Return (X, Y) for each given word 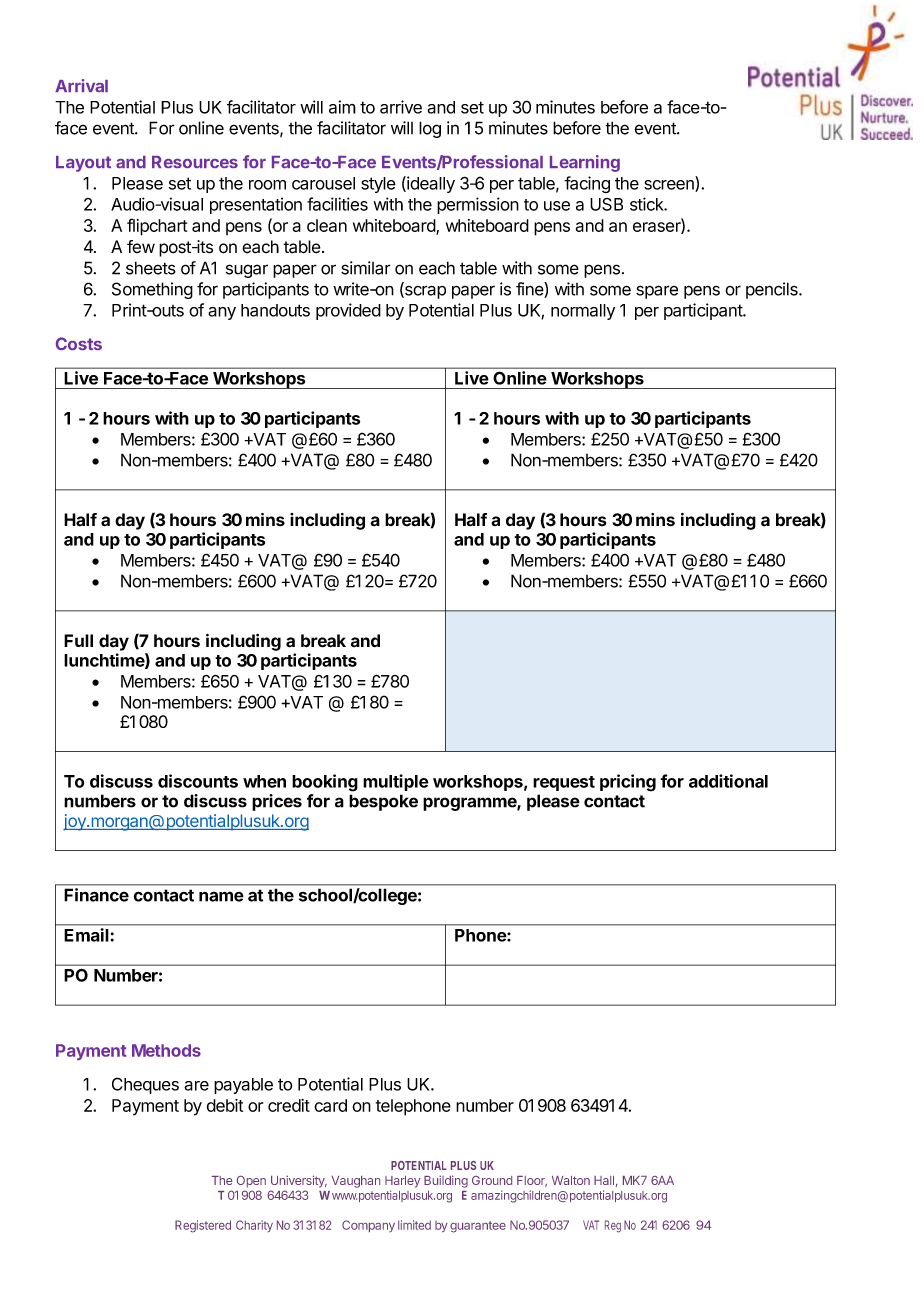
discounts (198, 781)
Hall (604, 1180)
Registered (203, 1226)
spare (657, 292)
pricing (628, 783)
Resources (195, 162)
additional (728, 781)
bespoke (383, 802)
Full (78, 640)
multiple (396, 782)
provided (348, 311)
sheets (151, 268)
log (430, 129)
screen (670, 186)
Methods (166, 1050)
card (330, 1105)
